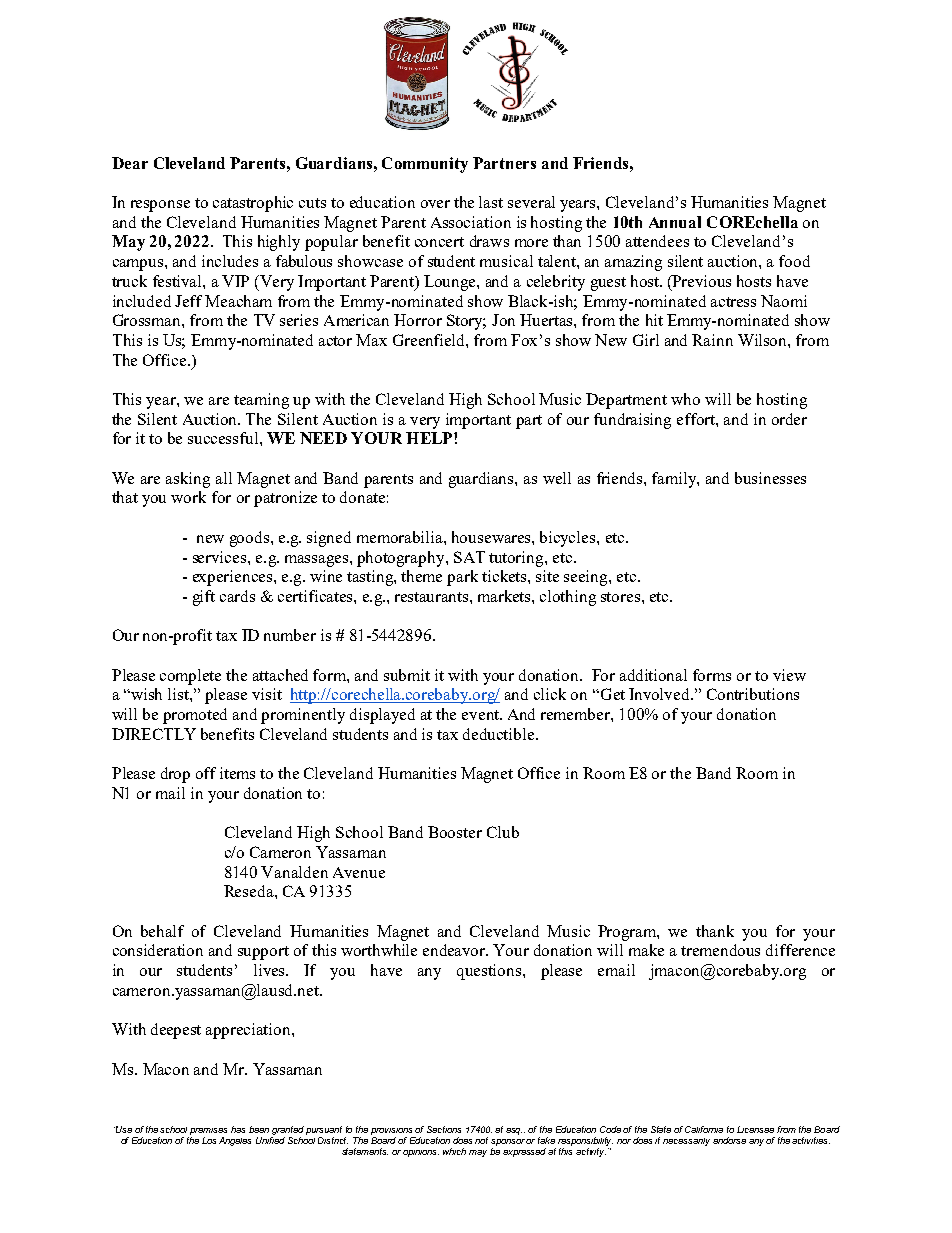 Image resolution: width=952 pixels, height=1233 pixels. I want to click on HELP, so click(430, 438).
